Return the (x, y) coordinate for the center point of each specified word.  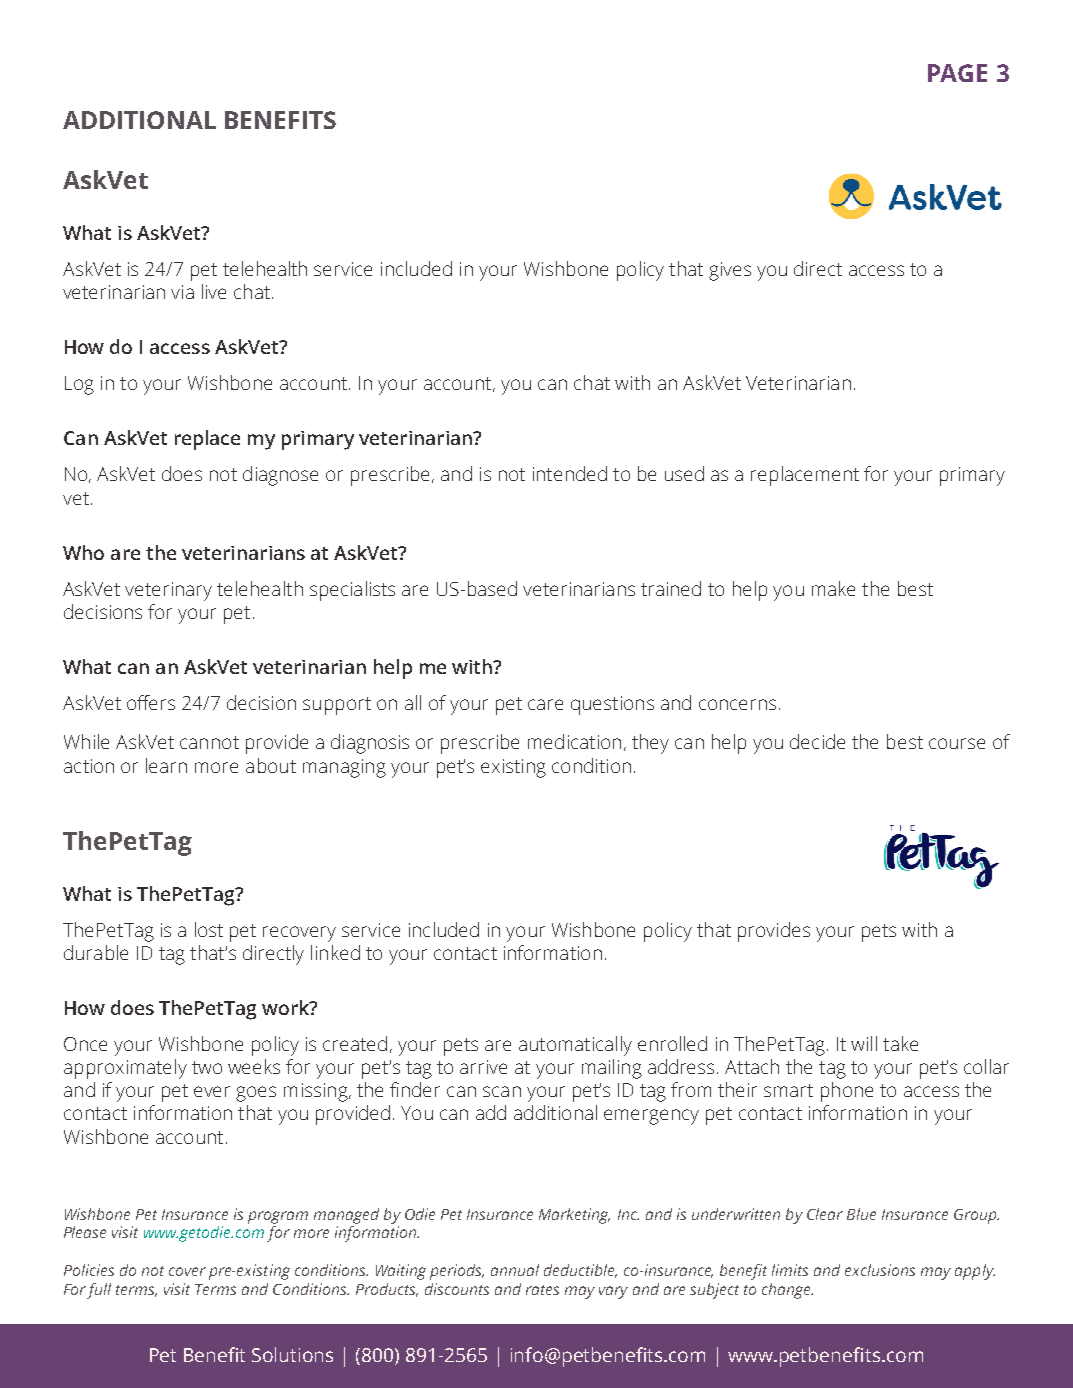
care (545, 704)
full (99, 1291)
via (182, 292)
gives (730, 271)
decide (817, 741)
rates (542, 1290)
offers (151, 702)
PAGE (957, 73)
